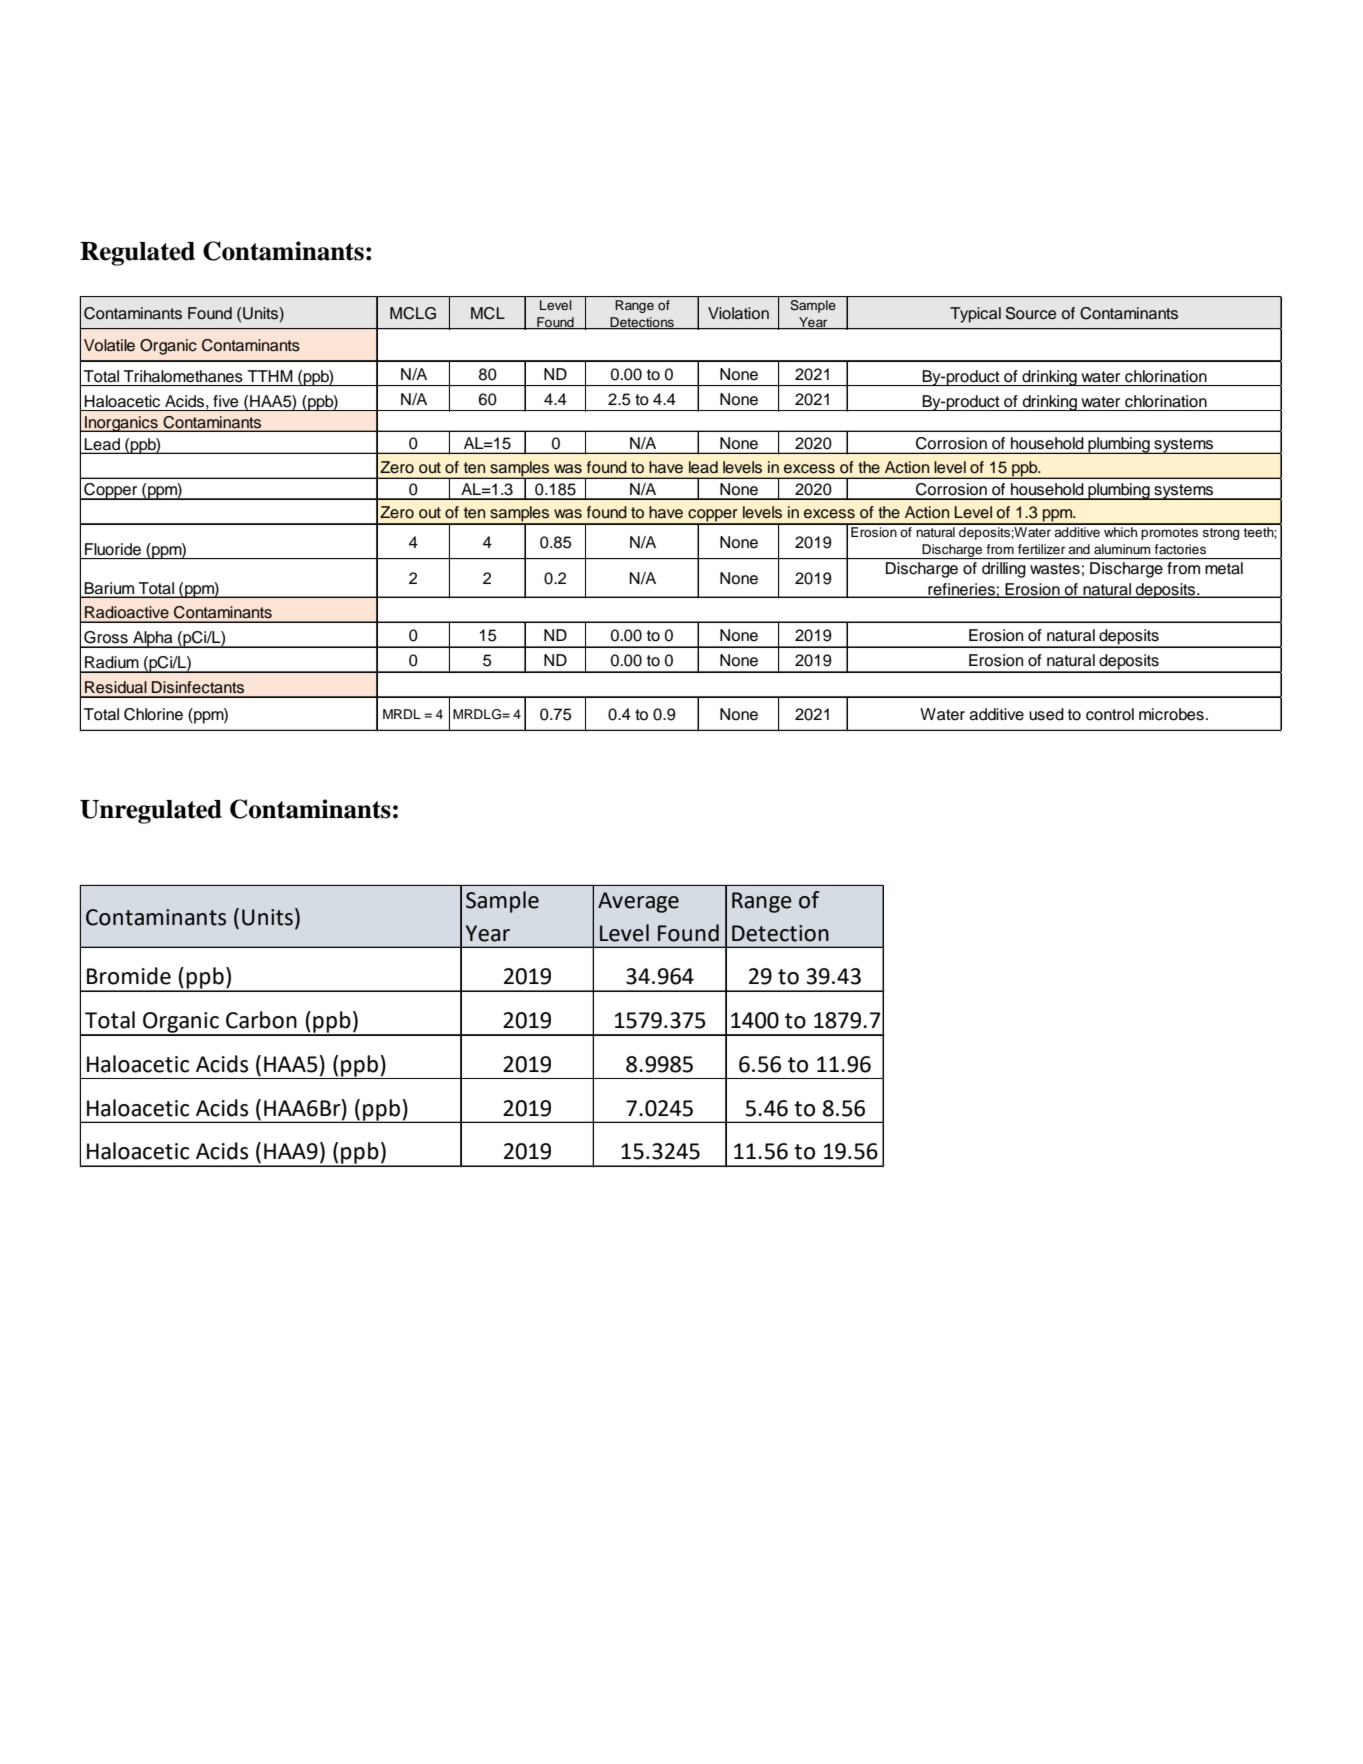  What do you see at coordinates (109, 345) in the image?
I see `Volatile` at bounding box center [109, 345].
